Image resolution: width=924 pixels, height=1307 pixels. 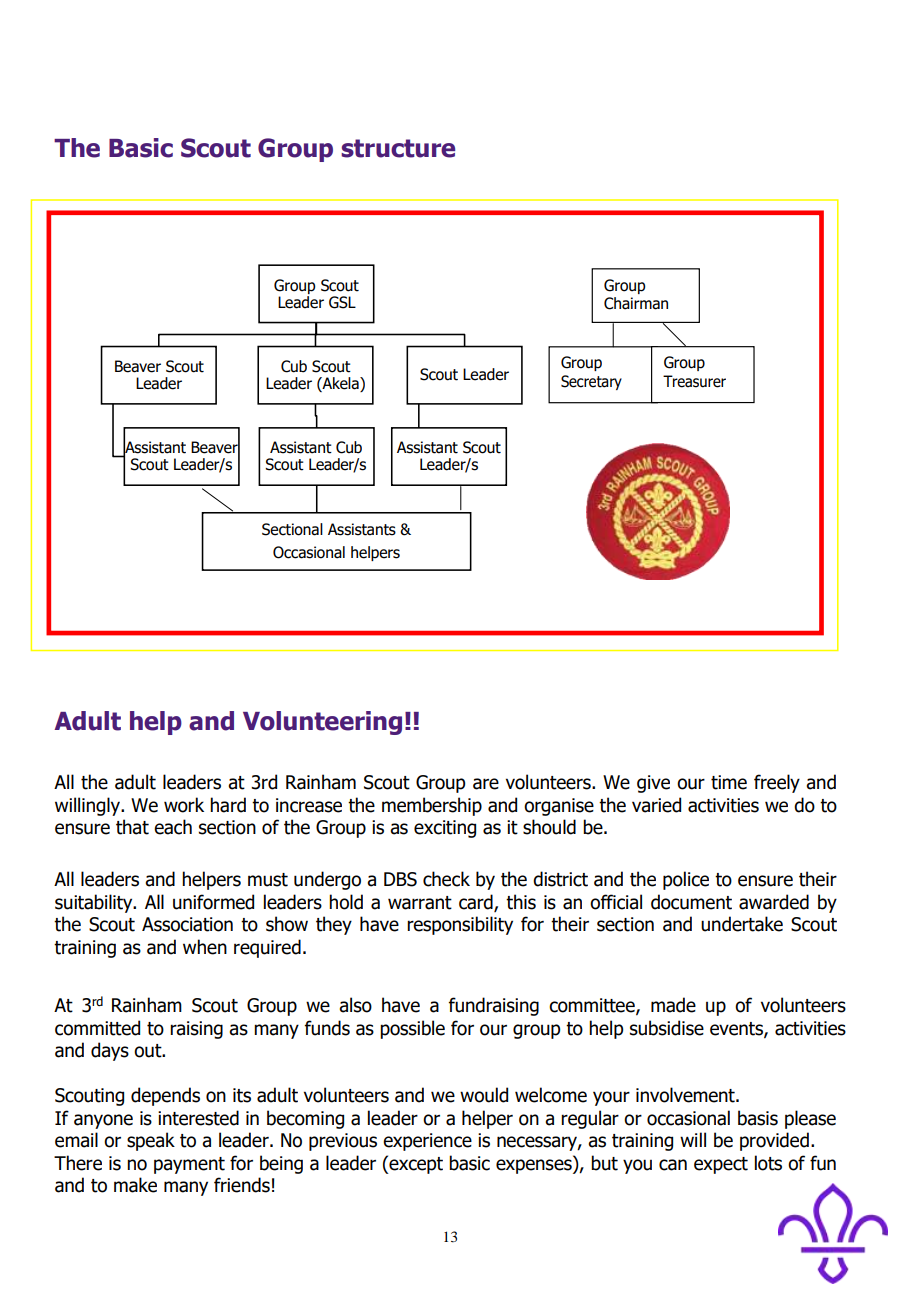 I want to click on freely, so click(x=777, y=783).
